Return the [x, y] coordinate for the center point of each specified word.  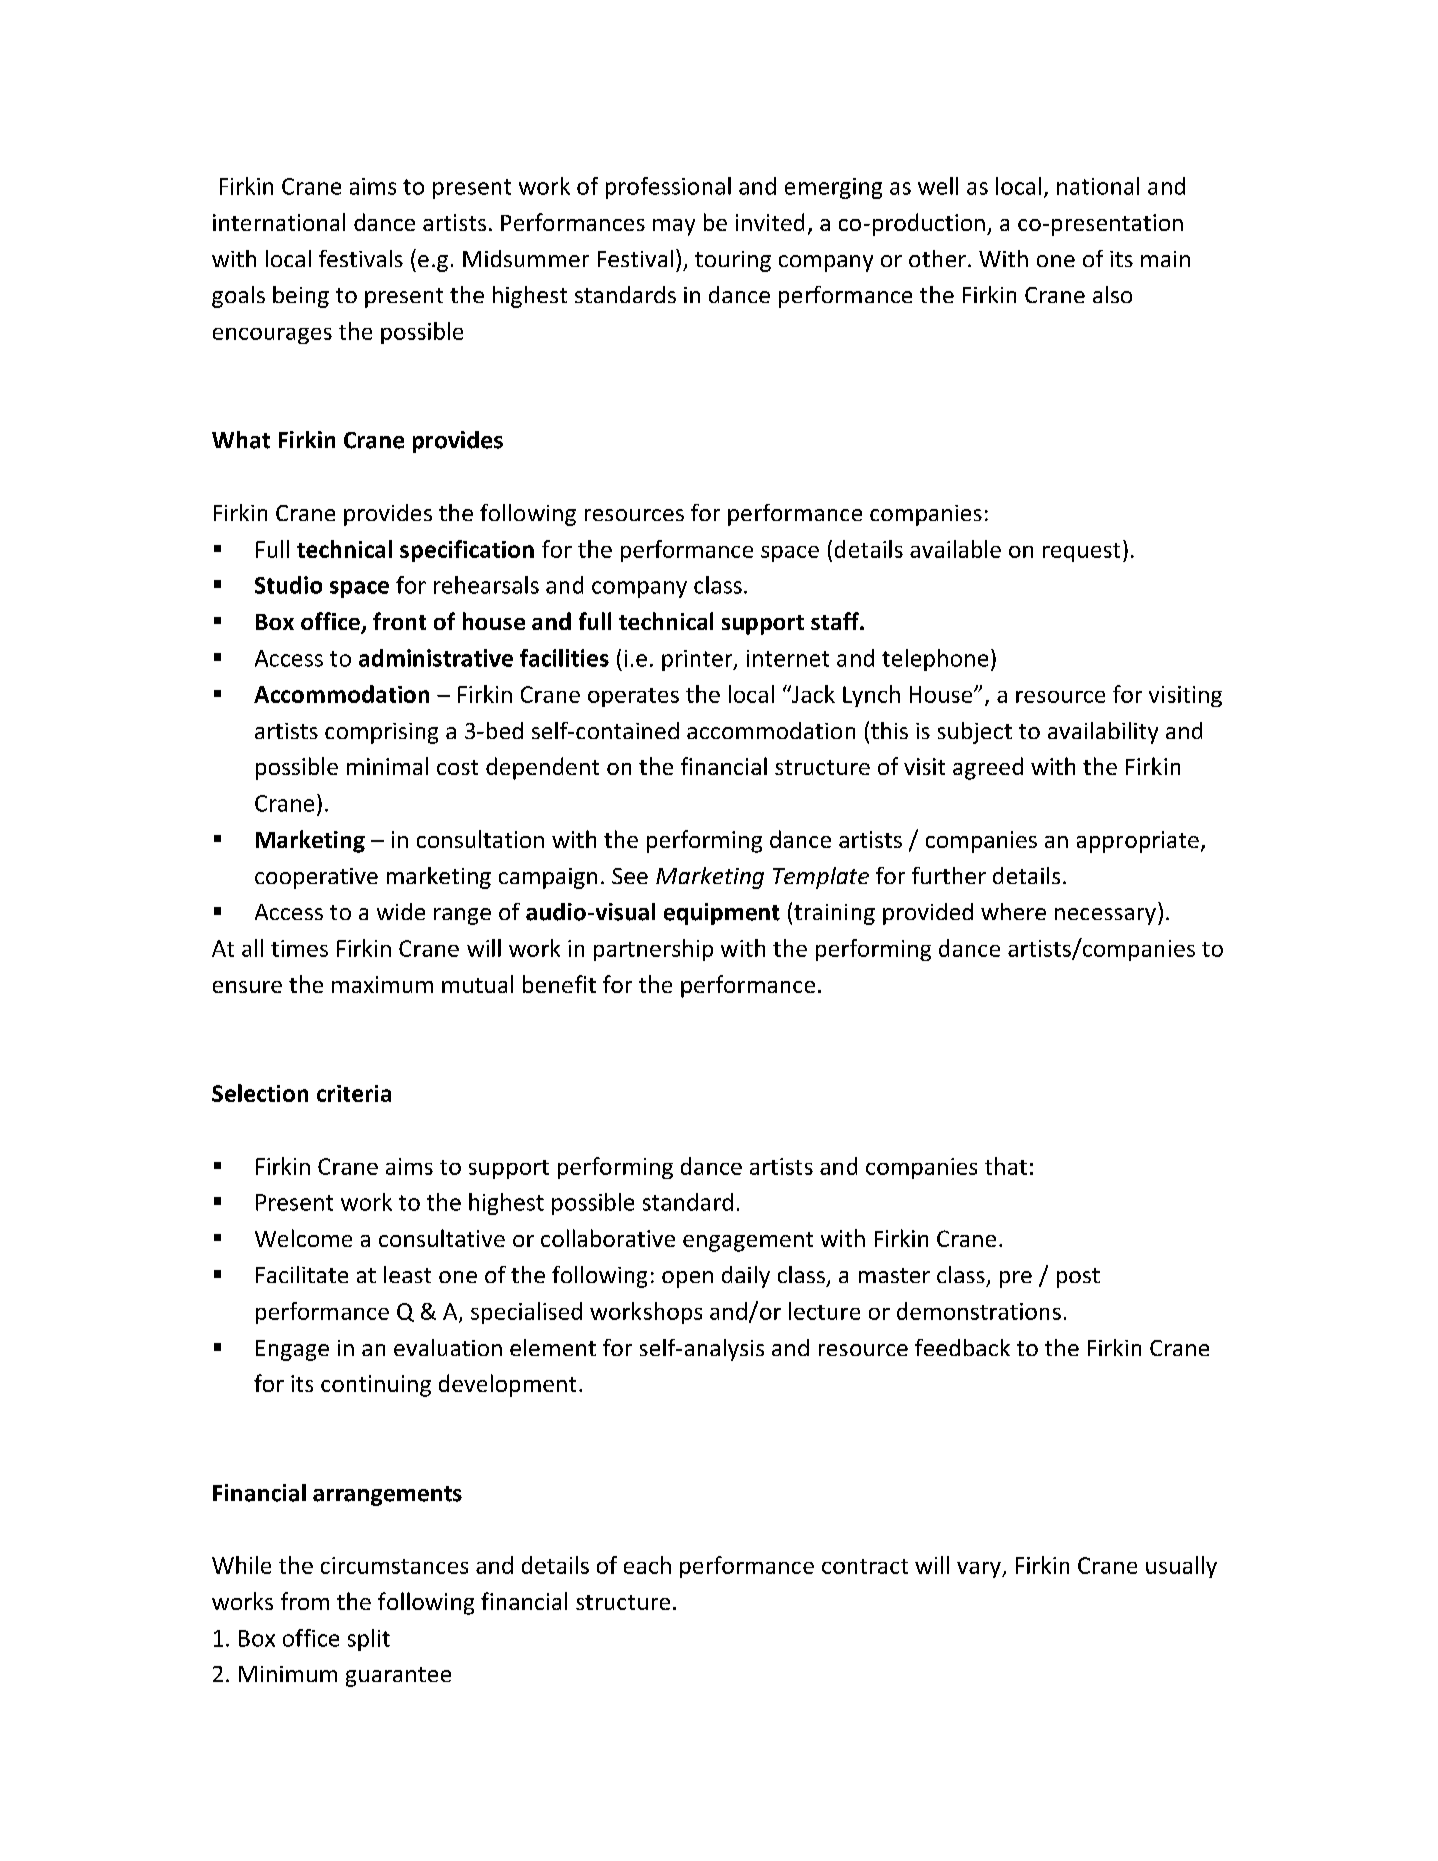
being [301, 297]
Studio [288, 585]
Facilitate [302, 1274]
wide [401, 911]
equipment [722, 914]
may [674, 227]
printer [698, 660]
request [1081, 552]
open [687, 1279]
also [1112, 294]
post [1078, 1278]
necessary [1105, 916]
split [369, 1640]
